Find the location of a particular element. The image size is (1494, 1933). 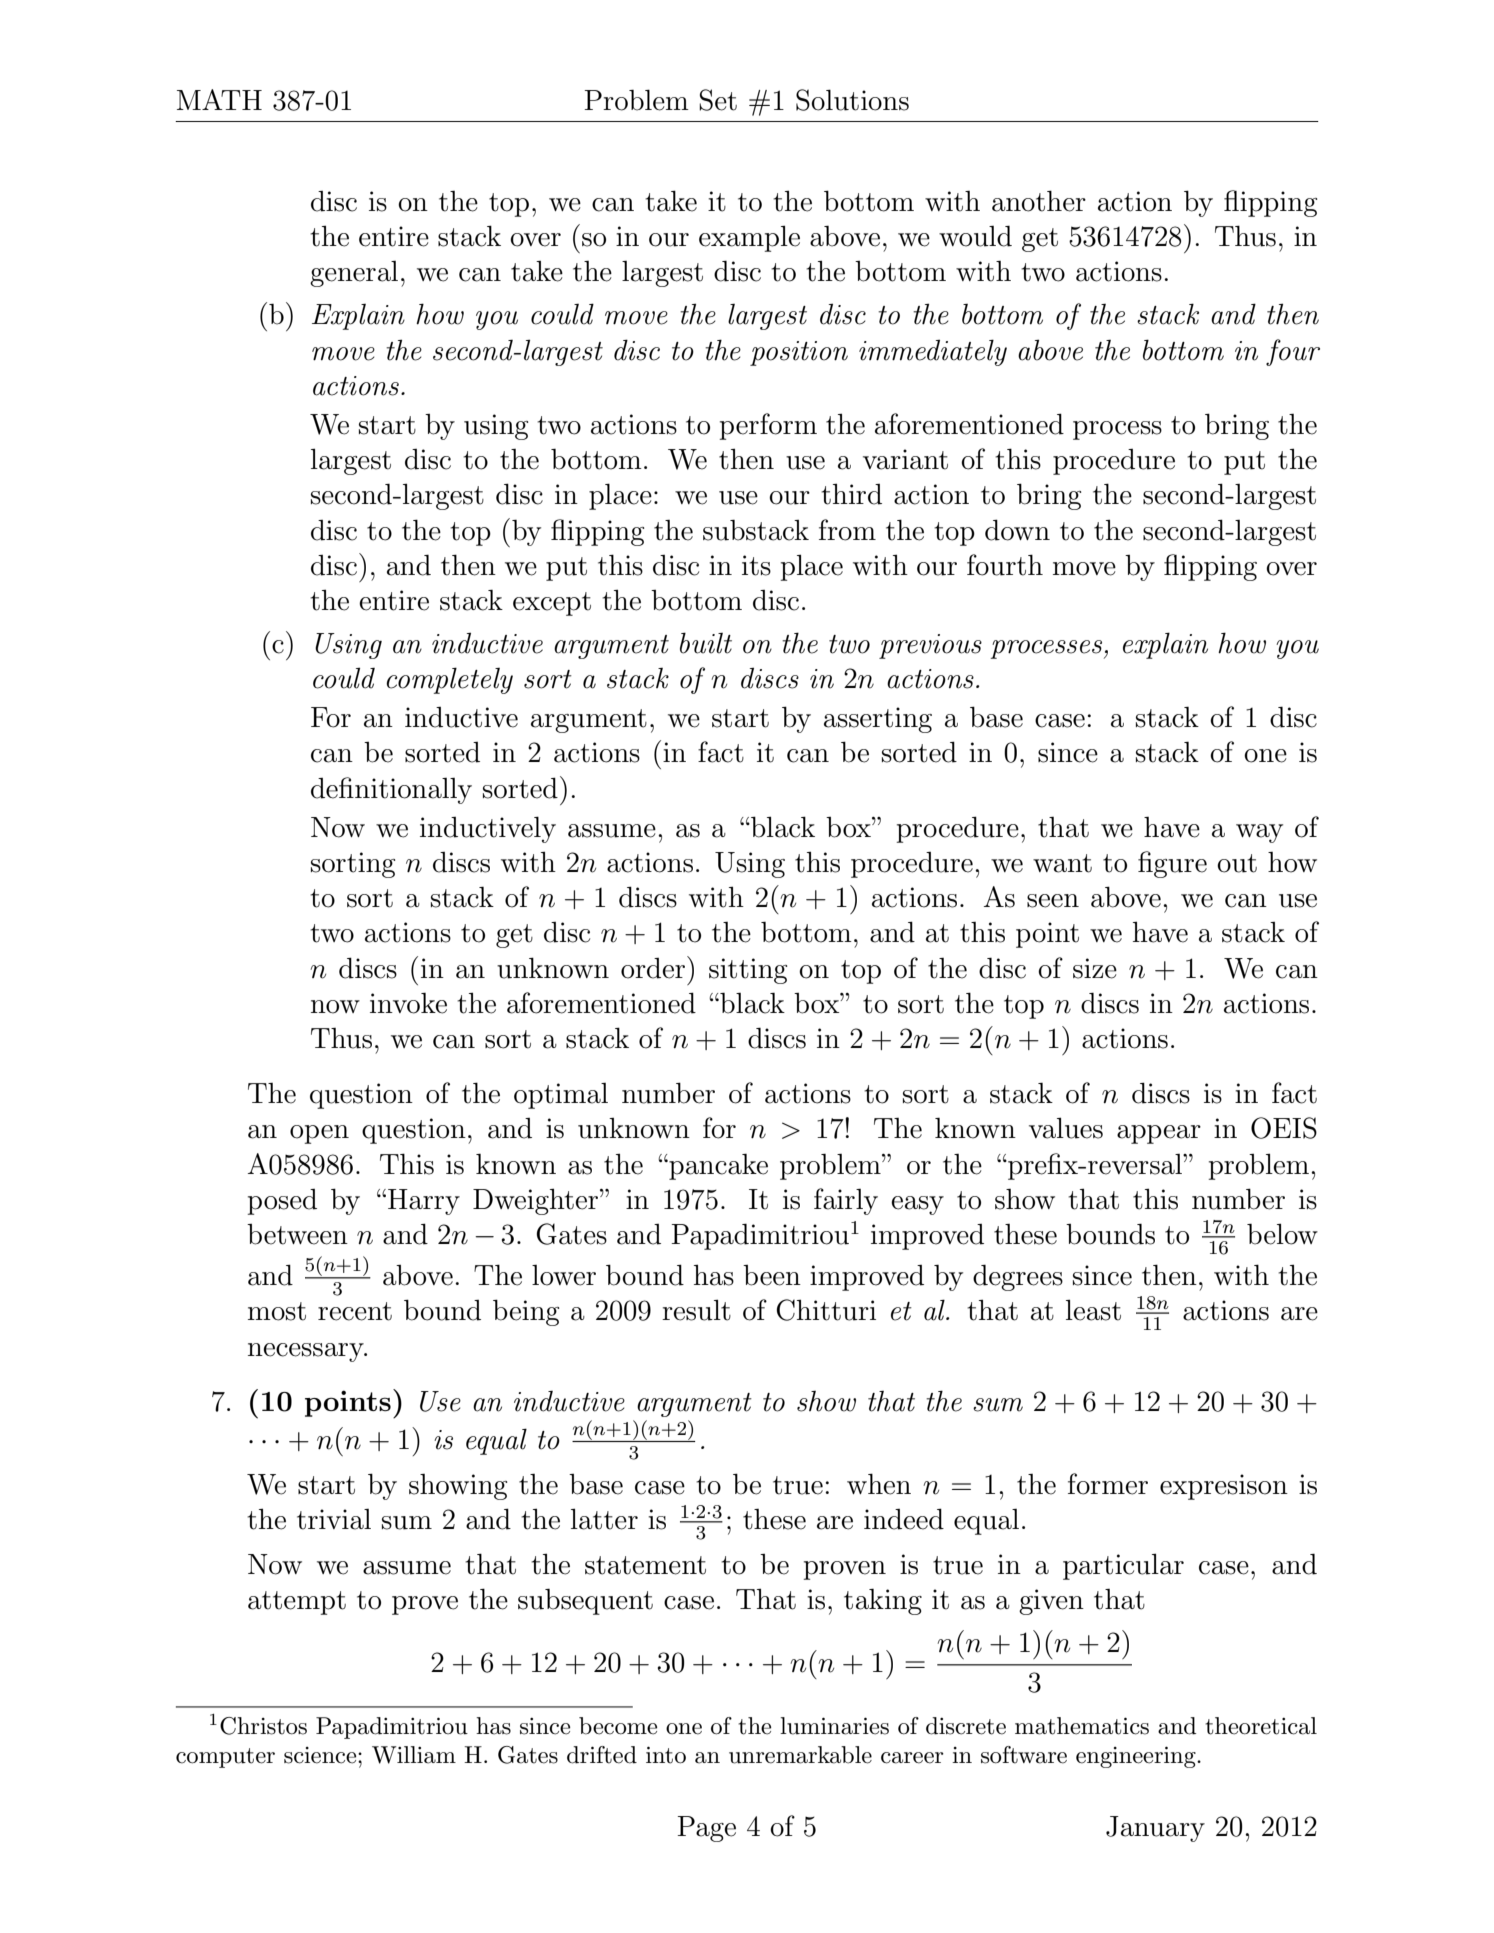

completely is located at coordinates (449, 680).
